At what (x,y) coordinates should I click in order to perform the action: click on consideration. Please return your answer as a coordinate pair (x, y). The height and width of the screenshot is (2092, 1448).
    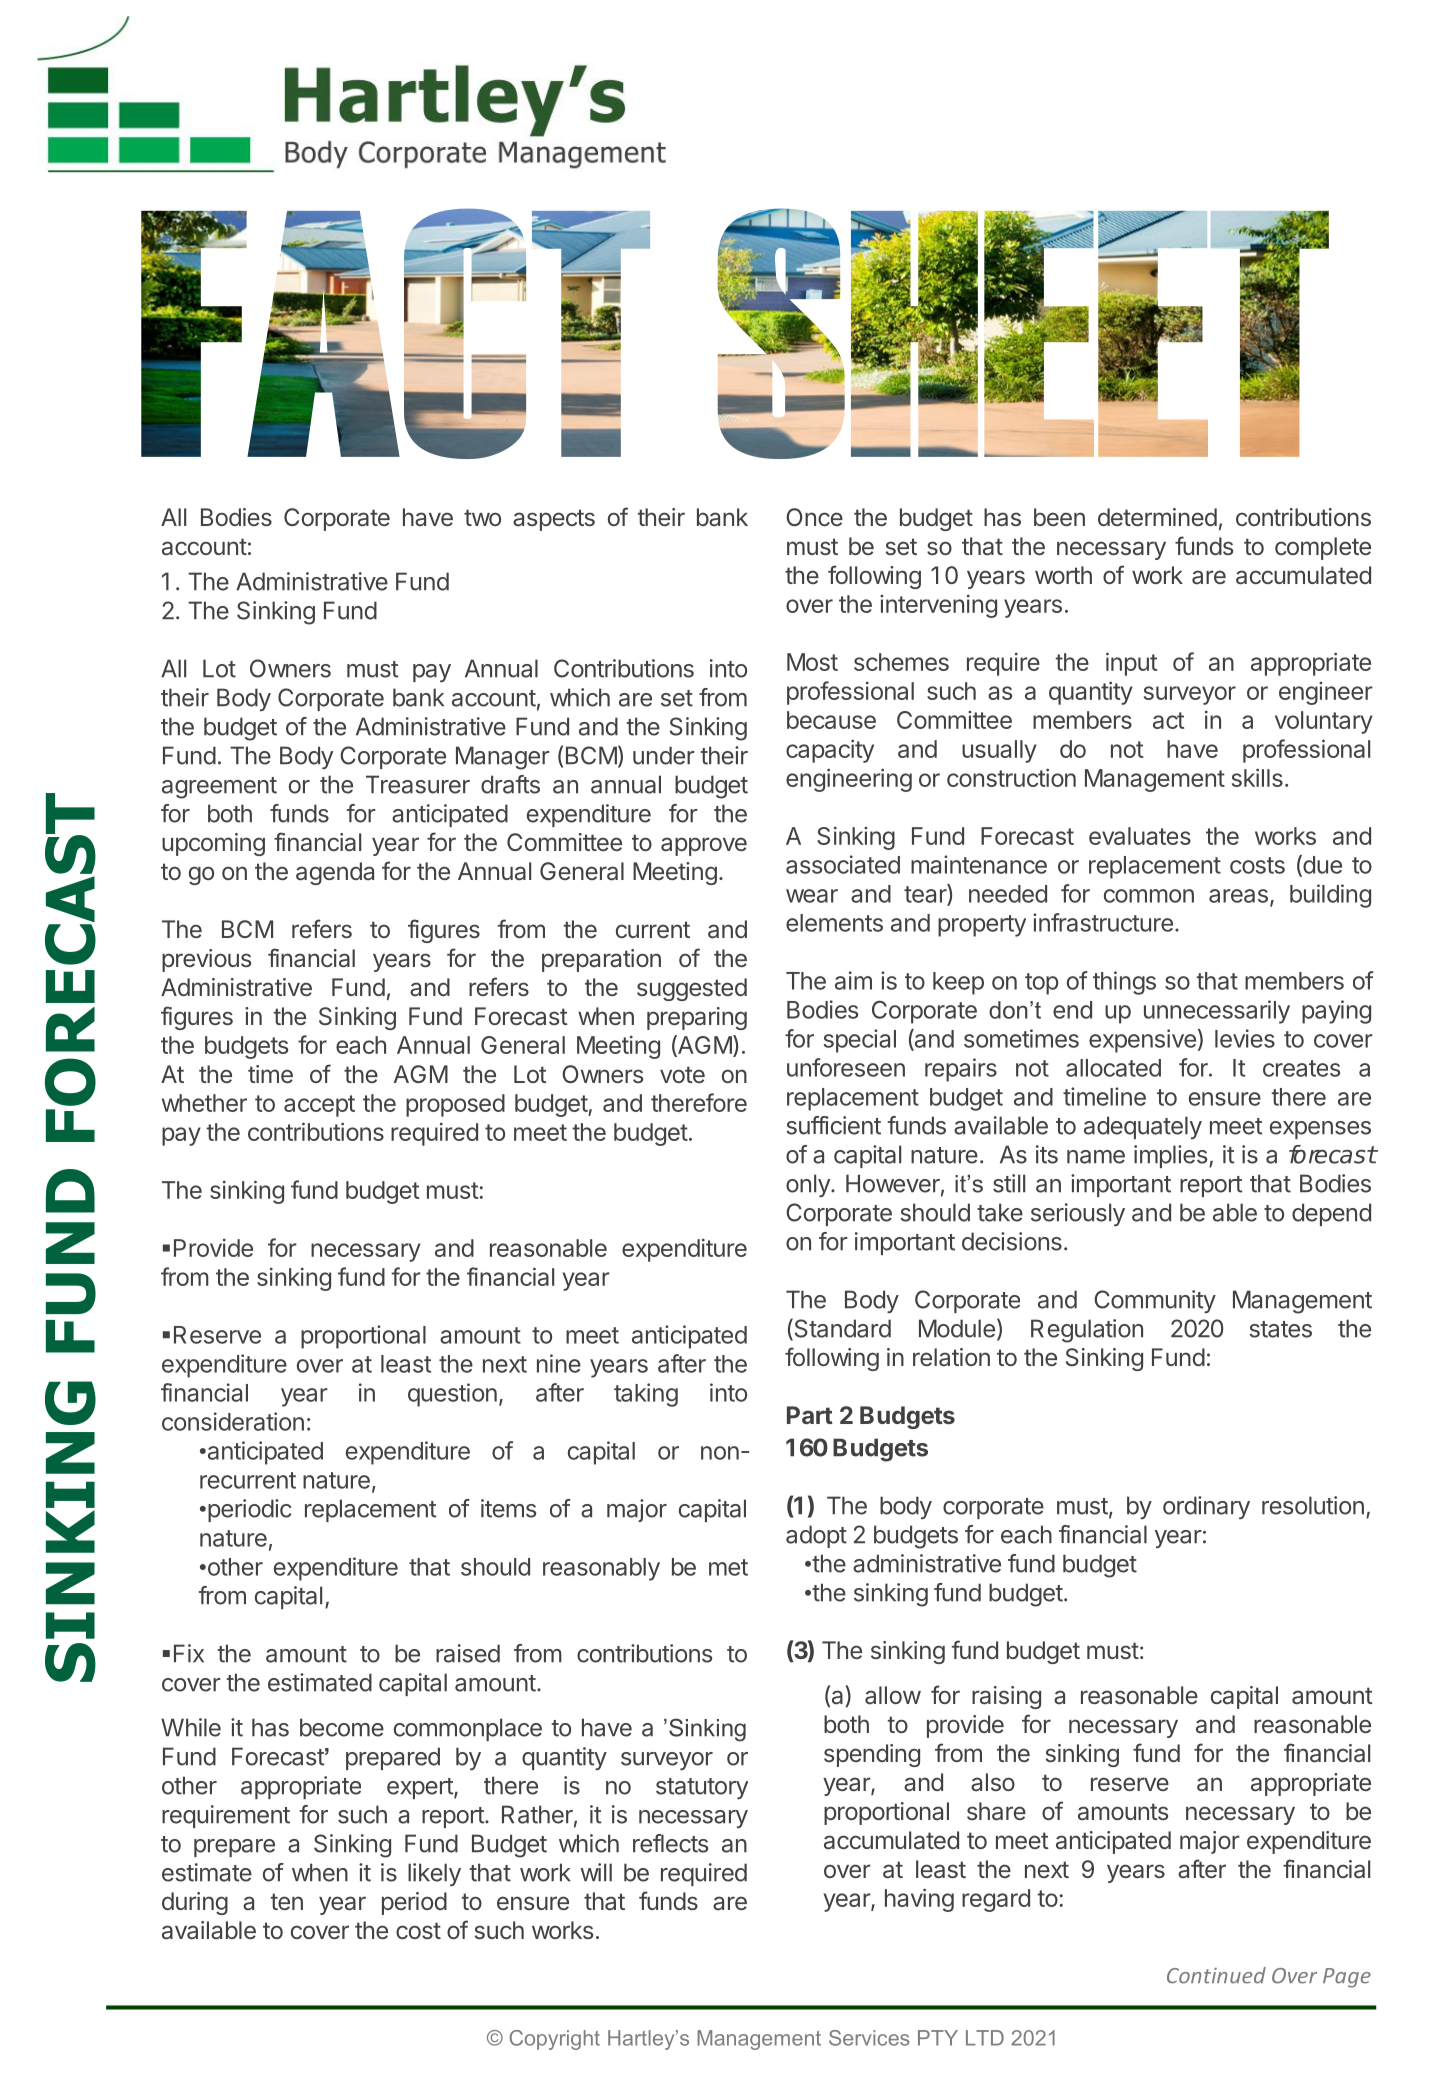
    Looking at the image, I should click on (233, 1421).
